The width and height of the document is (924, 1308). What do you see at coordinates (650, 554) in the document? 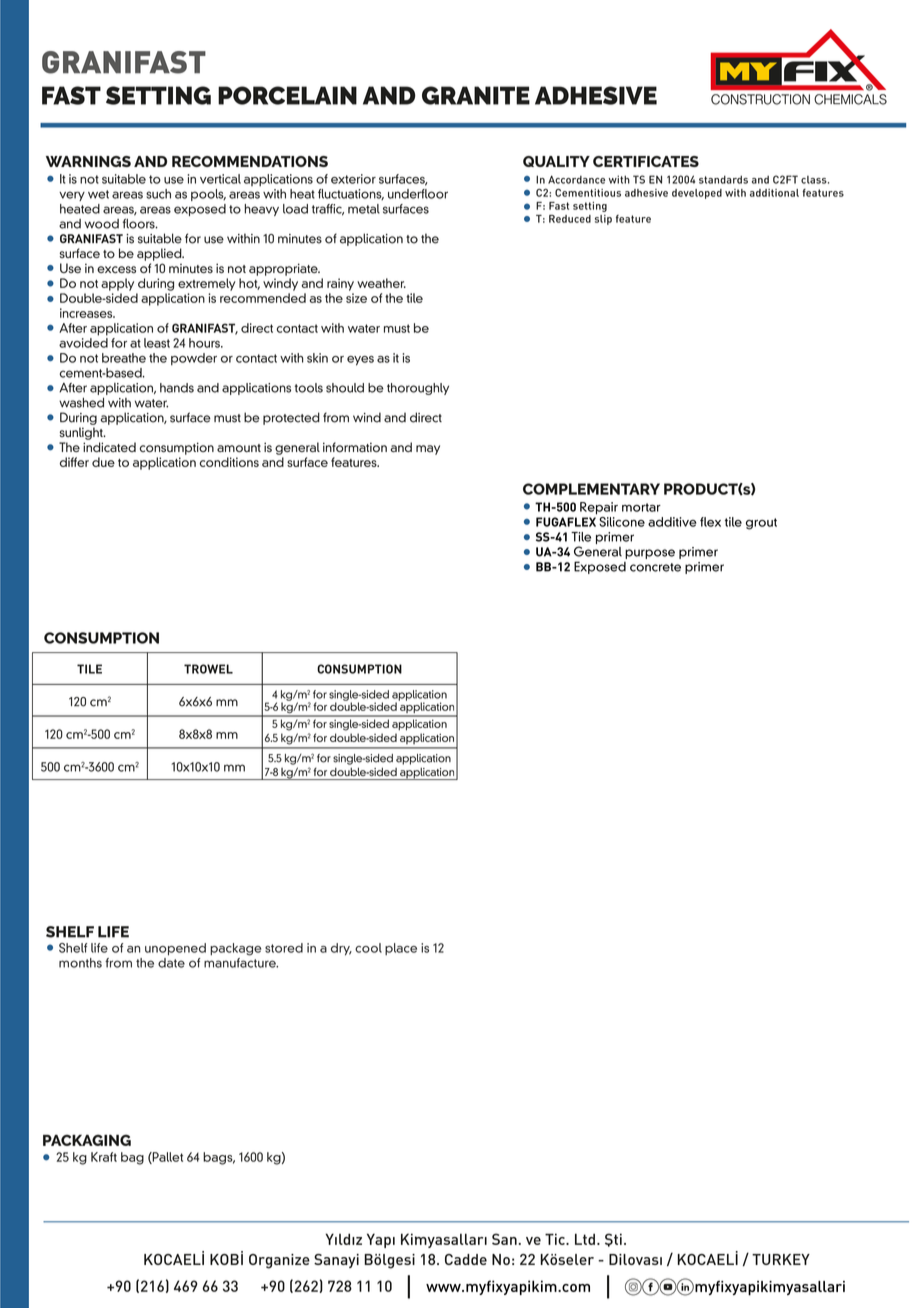
I see `purpose` at bounding box center [650, 554].
